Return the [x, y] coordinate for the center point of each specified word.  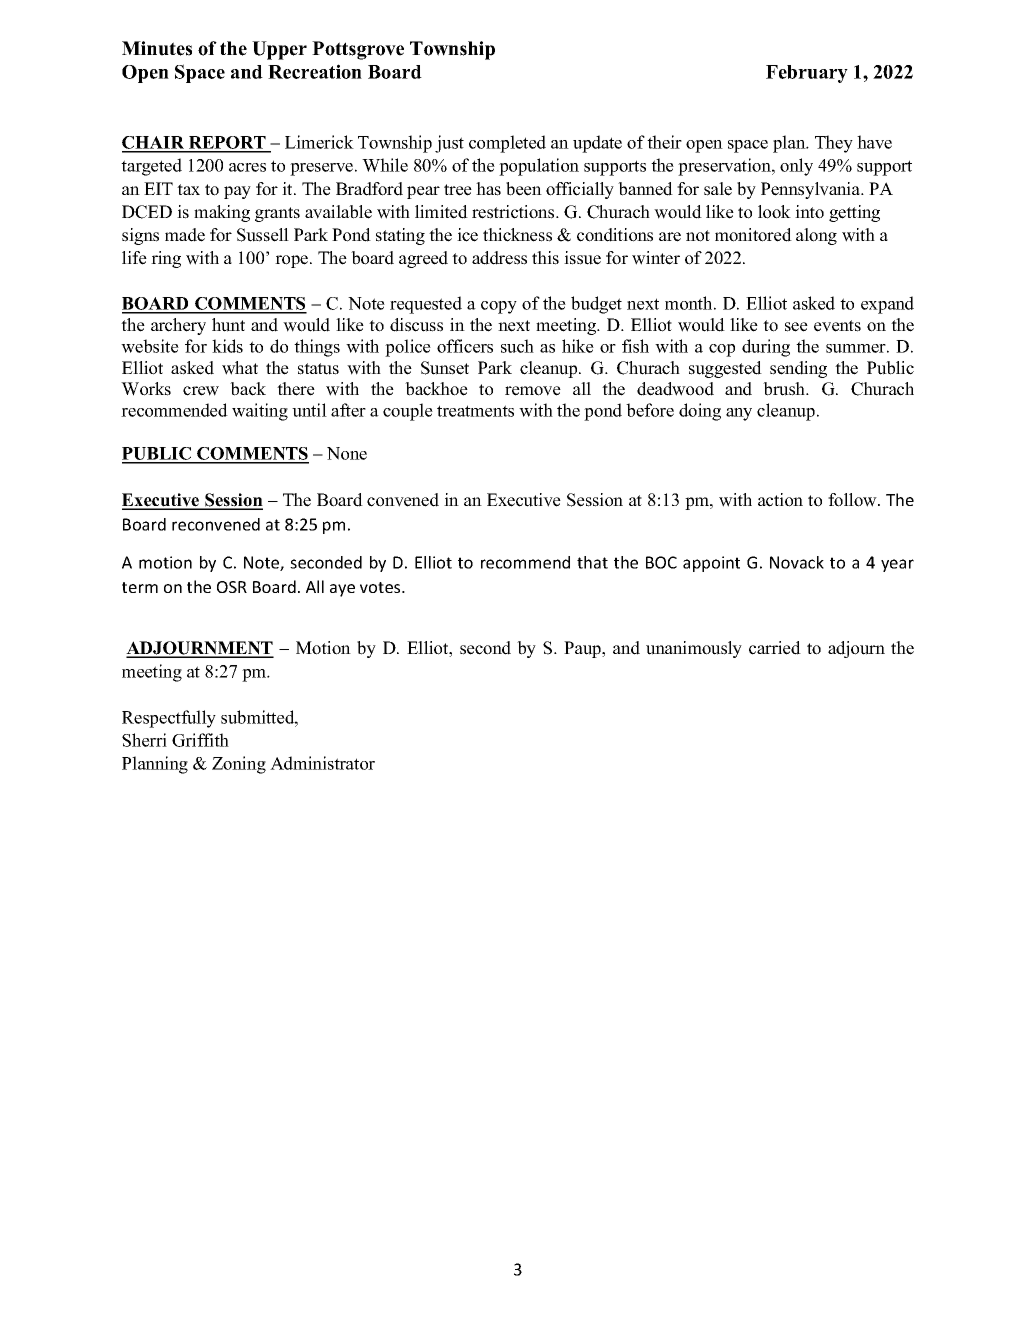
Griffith [200, 740]
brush [785, 389]
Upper [279, 50]
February [807, 74]
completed [507, 144]
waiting [260, 412]
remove [533, 391]
